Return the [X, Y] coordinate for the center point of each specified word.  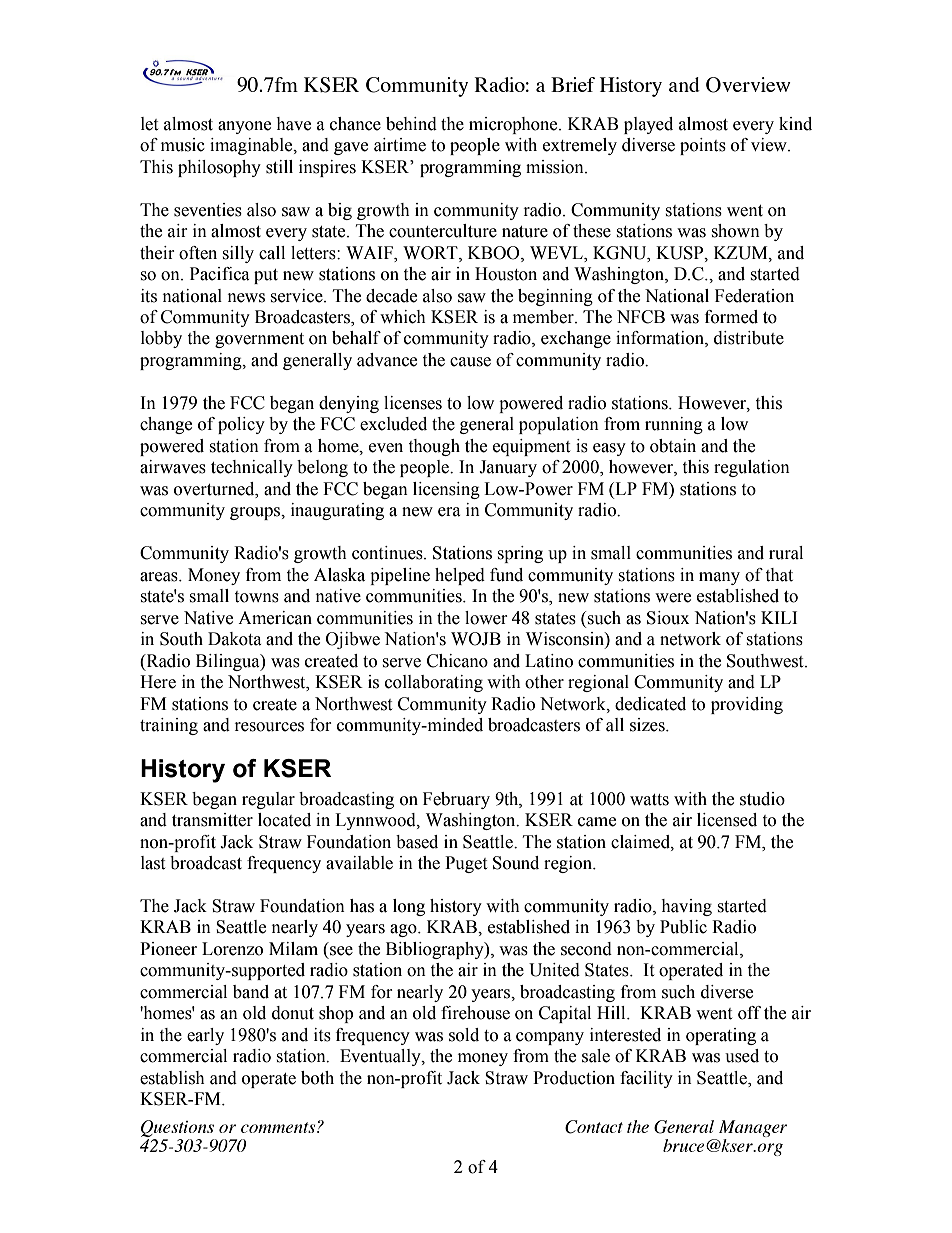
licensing [446, 490]
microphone [514, 125]
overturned [215, 489]
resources [269, 727]
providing [747, 705]
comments [279, 1127]
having [686, 907]
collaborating [434, 683]
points [703, 146]
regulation [752, 468]
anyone [244, 127]
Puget [466, 864]
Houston [506, 274]
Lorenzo [232, 949]
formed [731, 317]
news [246, 298]
